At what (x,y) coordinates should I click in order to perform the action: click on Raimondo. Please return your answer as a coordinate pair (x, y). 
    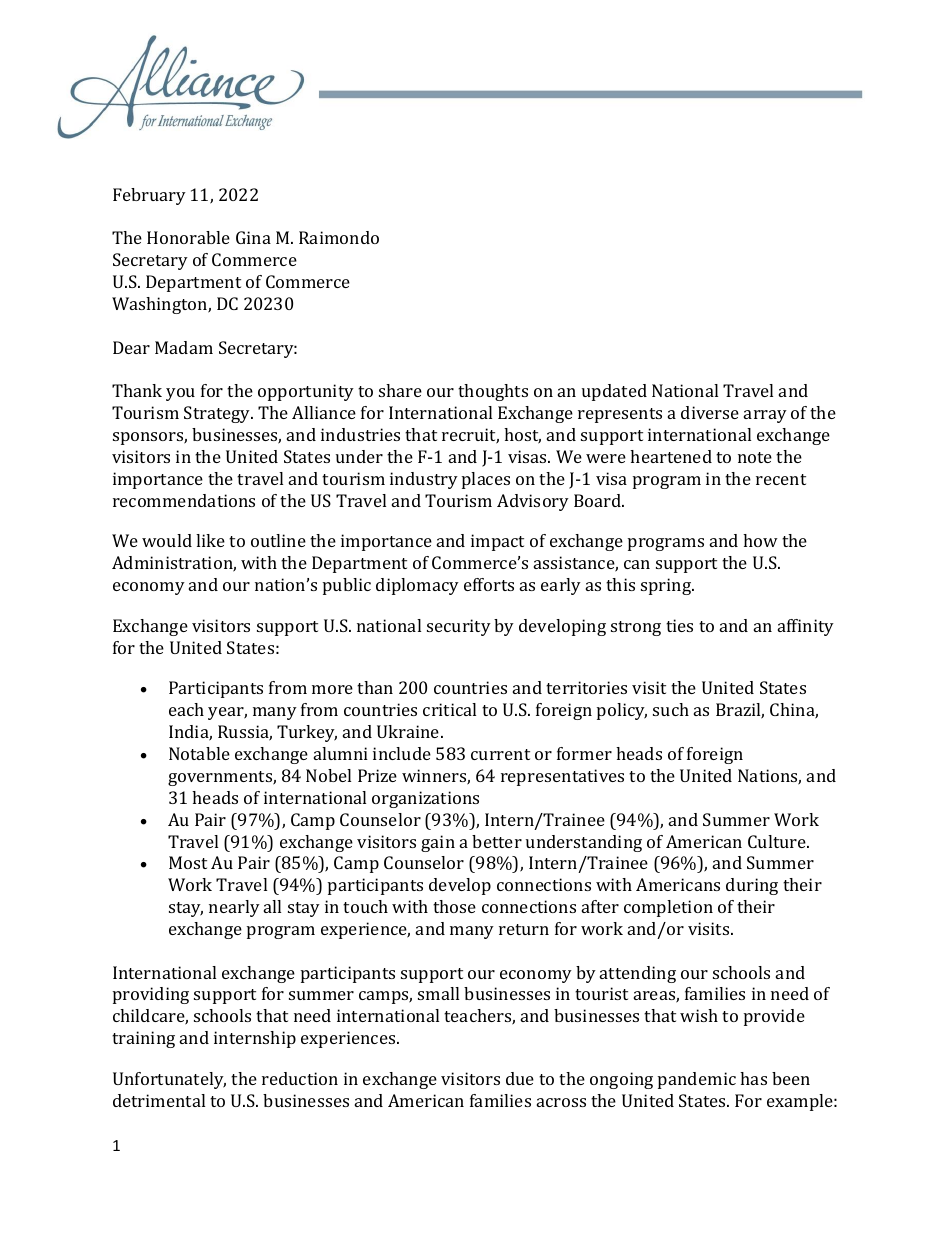
    Looking at the image, I should click on (339, 237).
